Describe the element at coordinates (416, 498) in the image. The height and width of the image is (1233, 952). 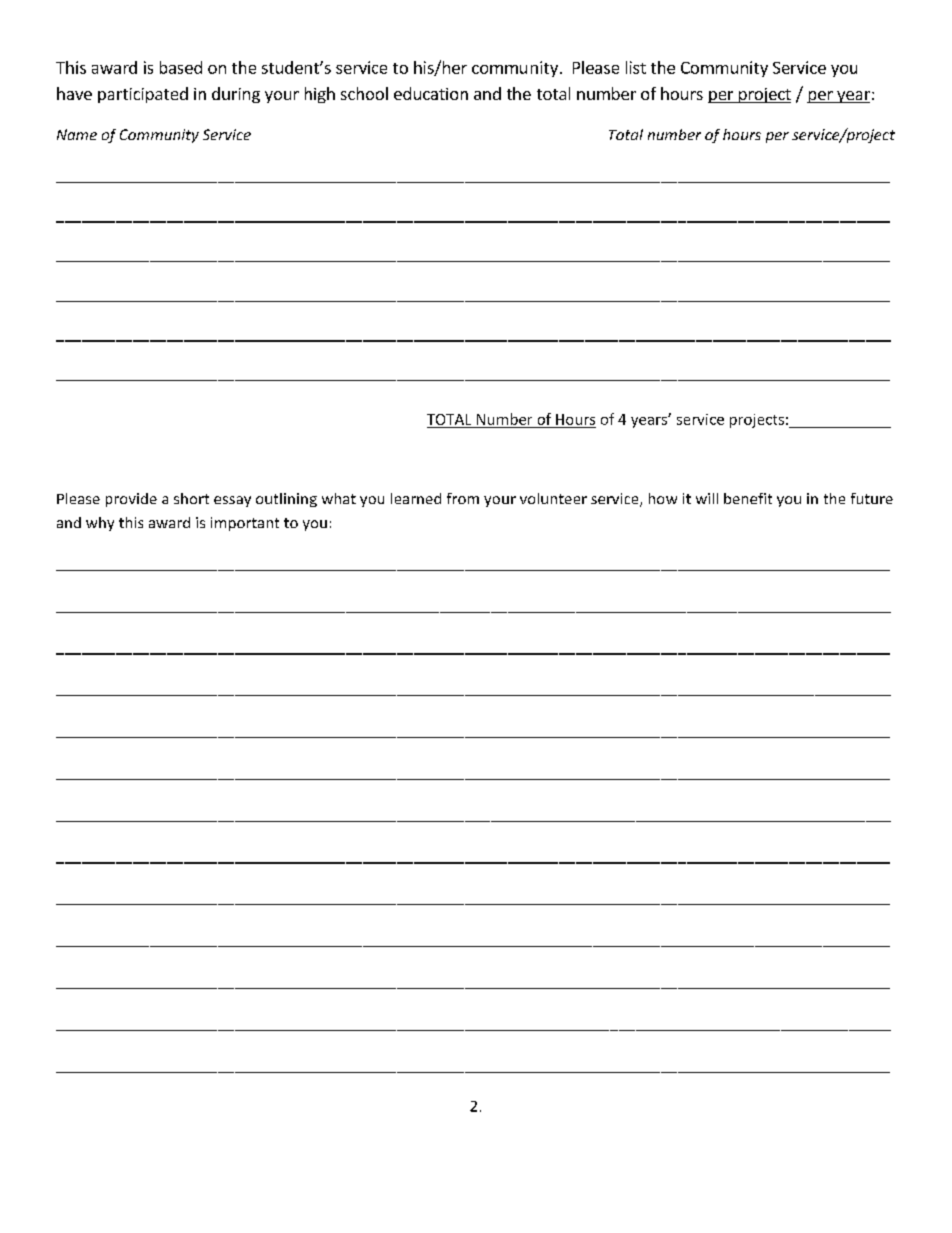
I see `learned` at that location.
